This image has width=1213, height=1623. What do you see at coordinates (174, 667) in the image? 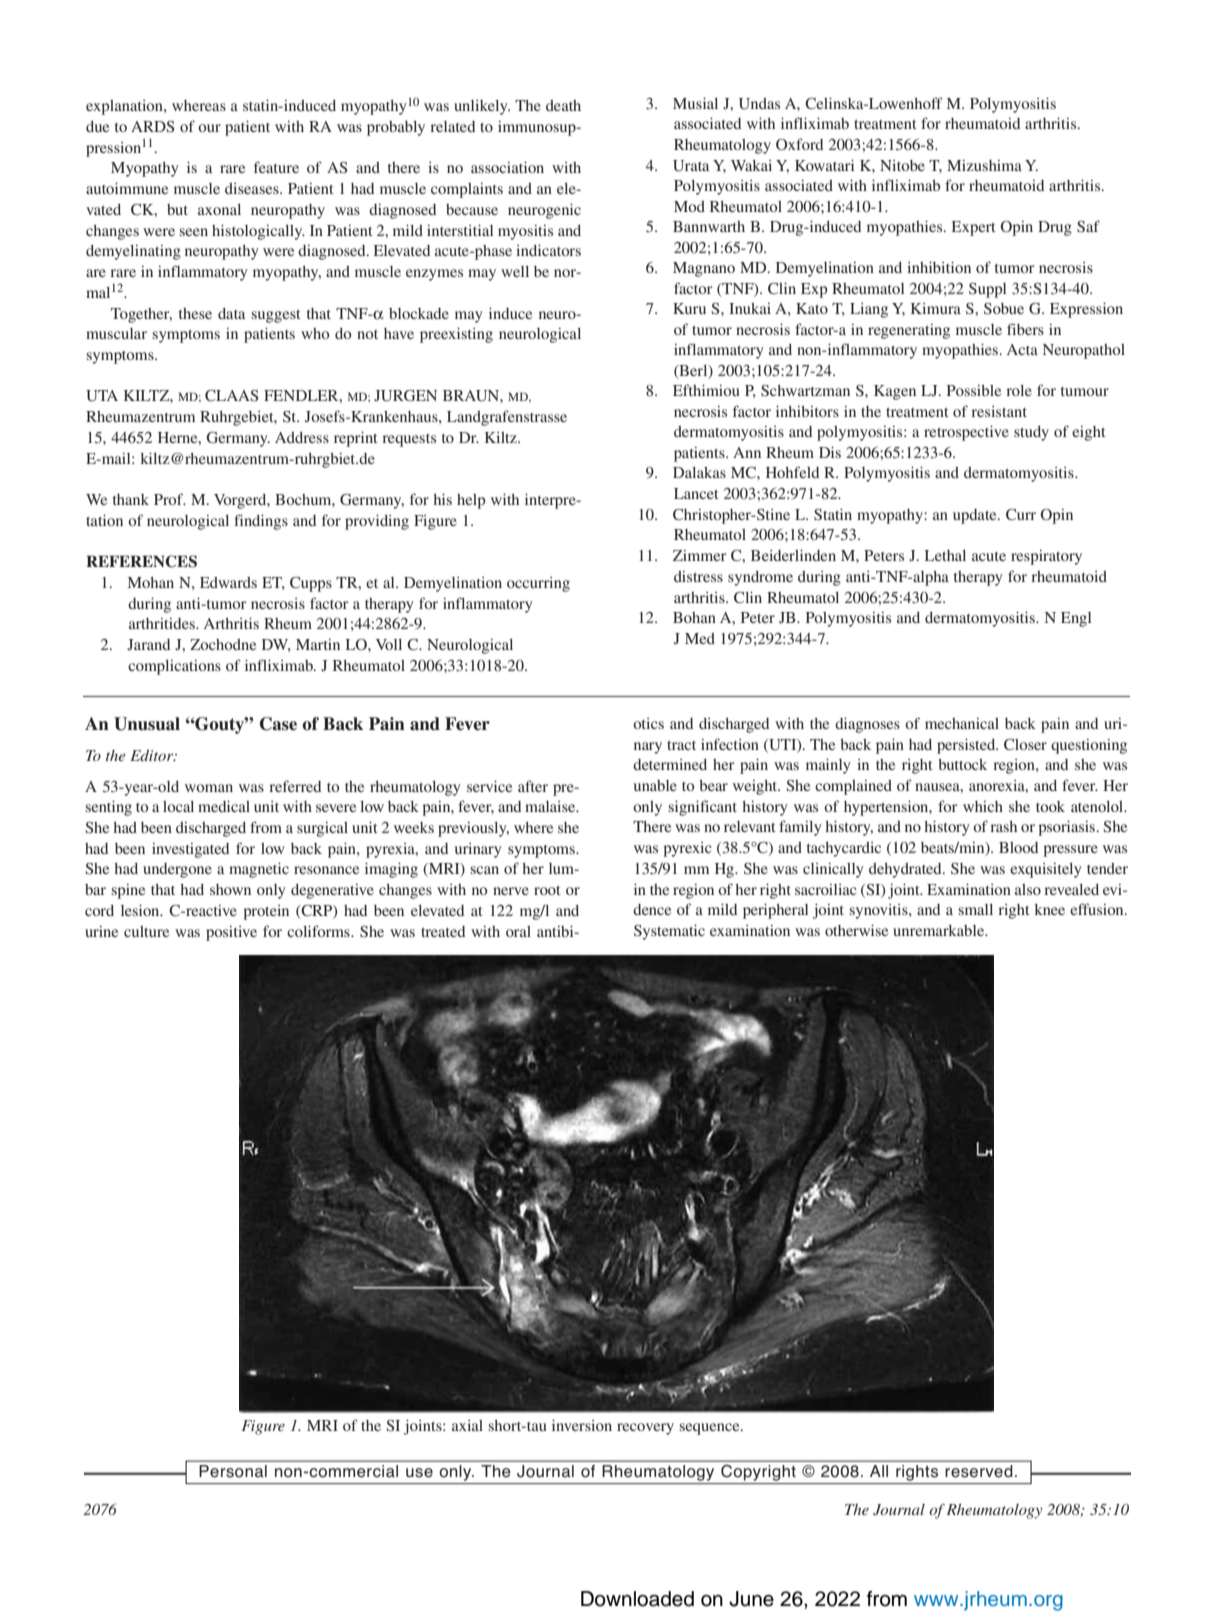
I see `complications` at bounding box center [174, 667].
